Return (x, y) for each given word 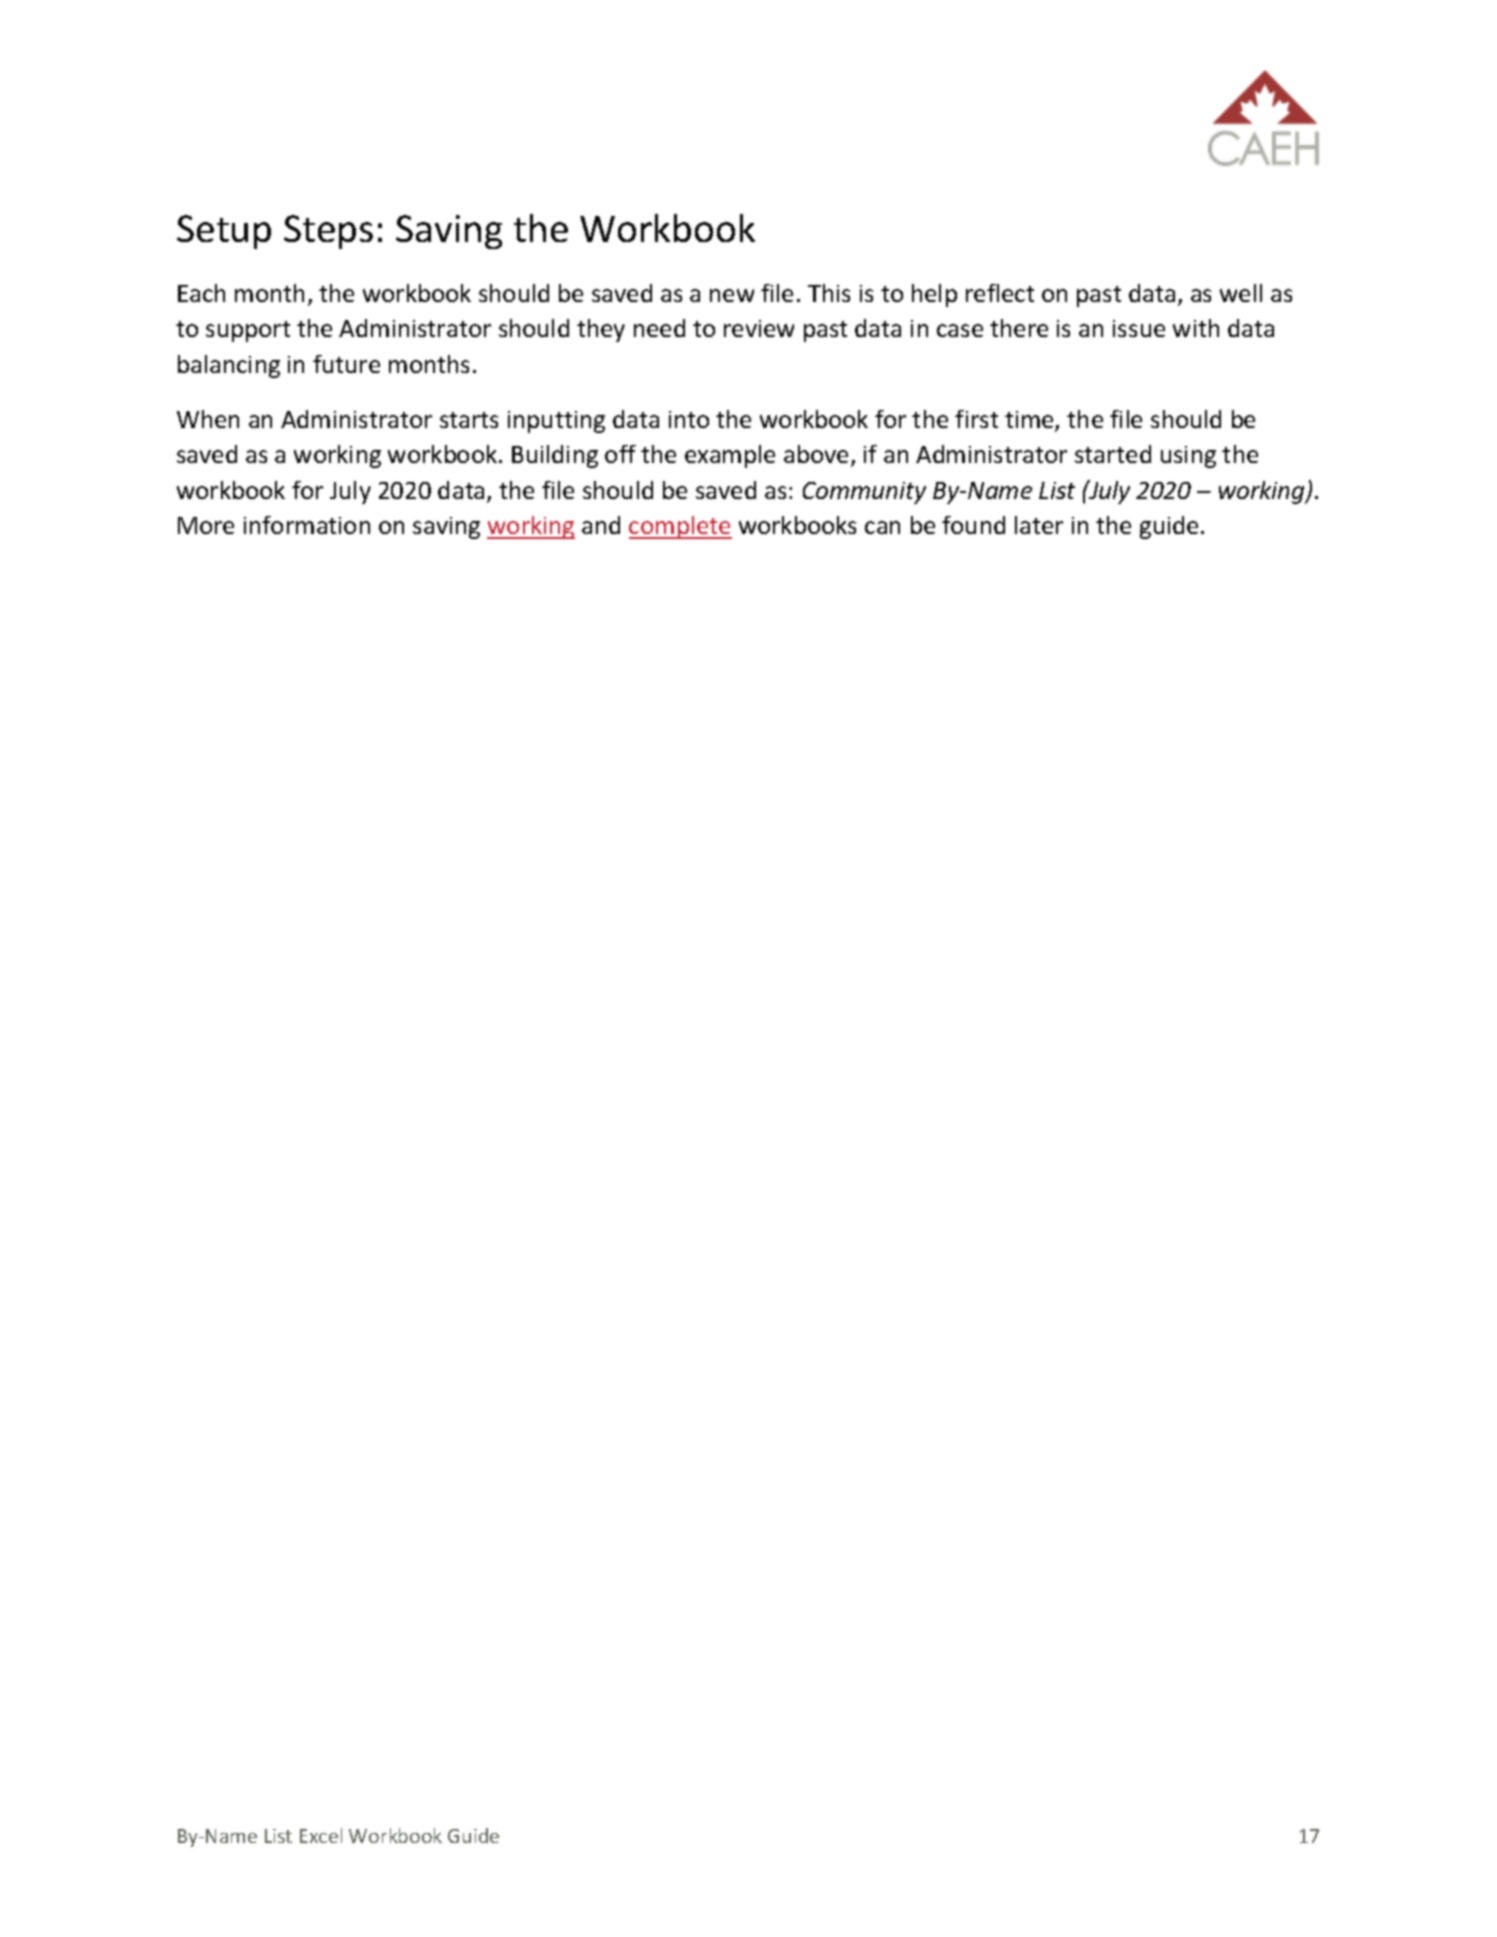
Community (864, 493)
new (732, 295)
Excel (321, 1835)
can (882, 527)
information (307, 525)
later (1039, 525)
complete (680, 527)
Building (555, 456)
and (601, 525)
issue (1139, 328)
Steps (328, 232)
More (206, 525)
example (730, 456)
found (973, 525)
